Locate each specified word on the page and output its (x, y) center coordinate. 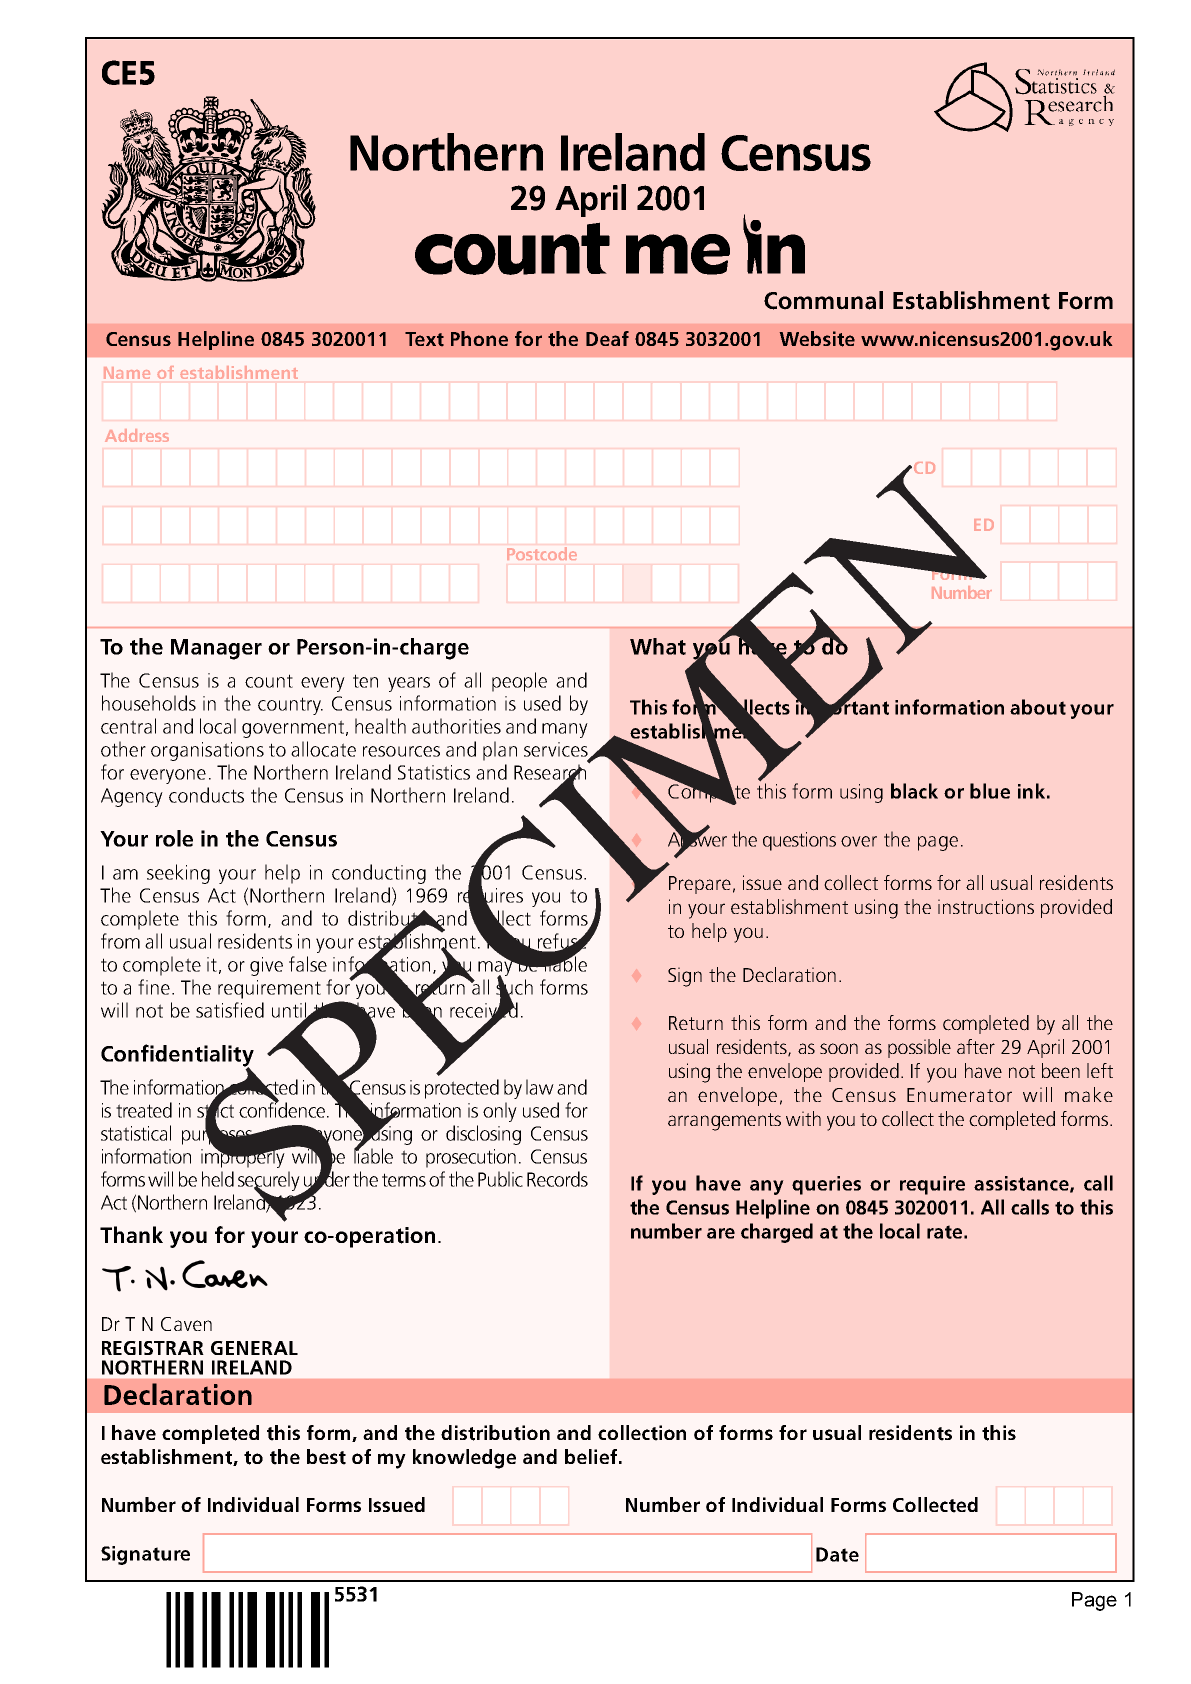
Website (817, 339)
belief (592, 1456)
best (326, 1457)
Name (127, 373)
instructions (986, 907)
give (266, 966)
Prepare (700, 885)
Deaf (607, 338)
